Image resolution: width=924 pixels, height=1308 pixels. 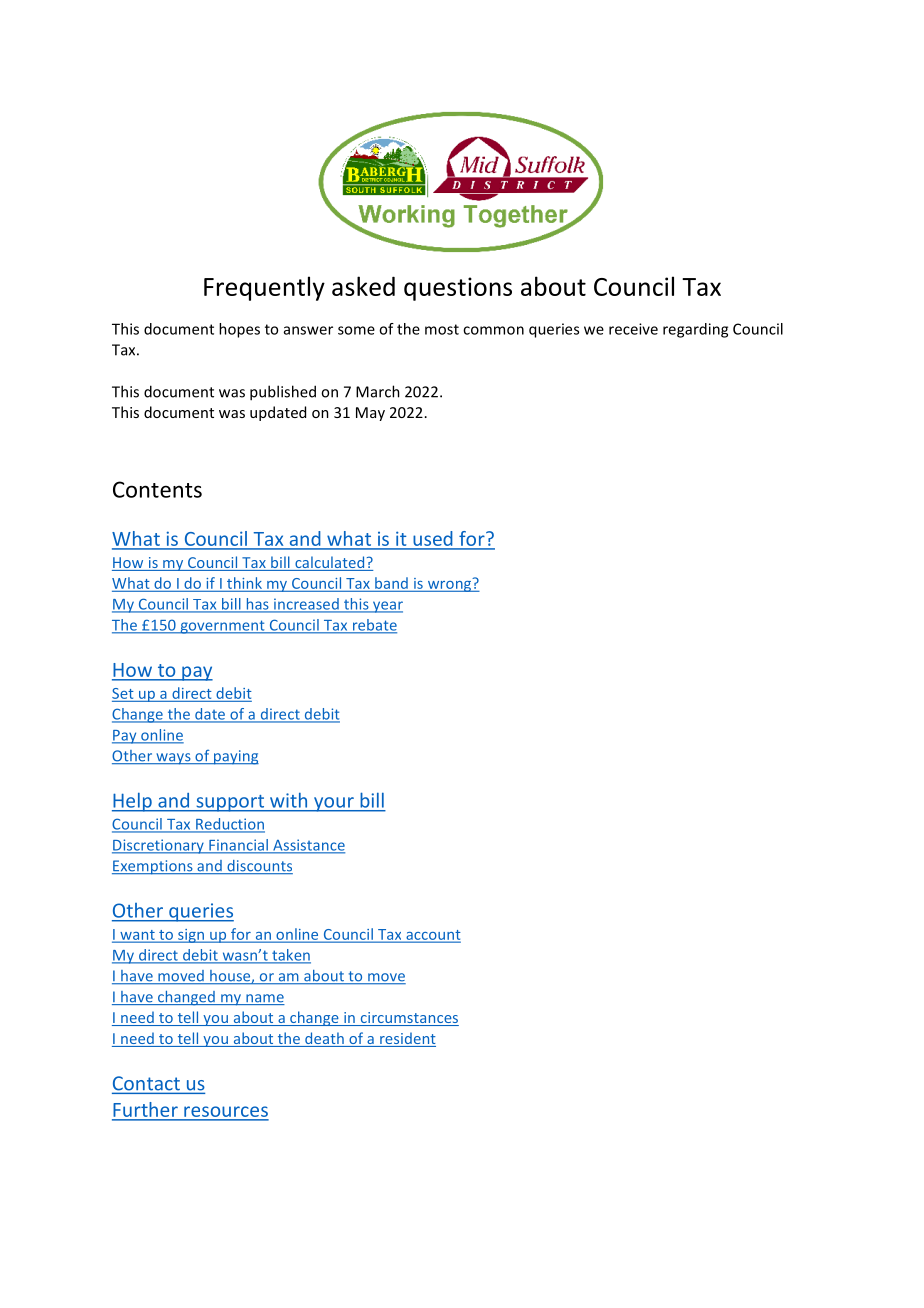 I want to click on most, so click(x=442, y=329).
